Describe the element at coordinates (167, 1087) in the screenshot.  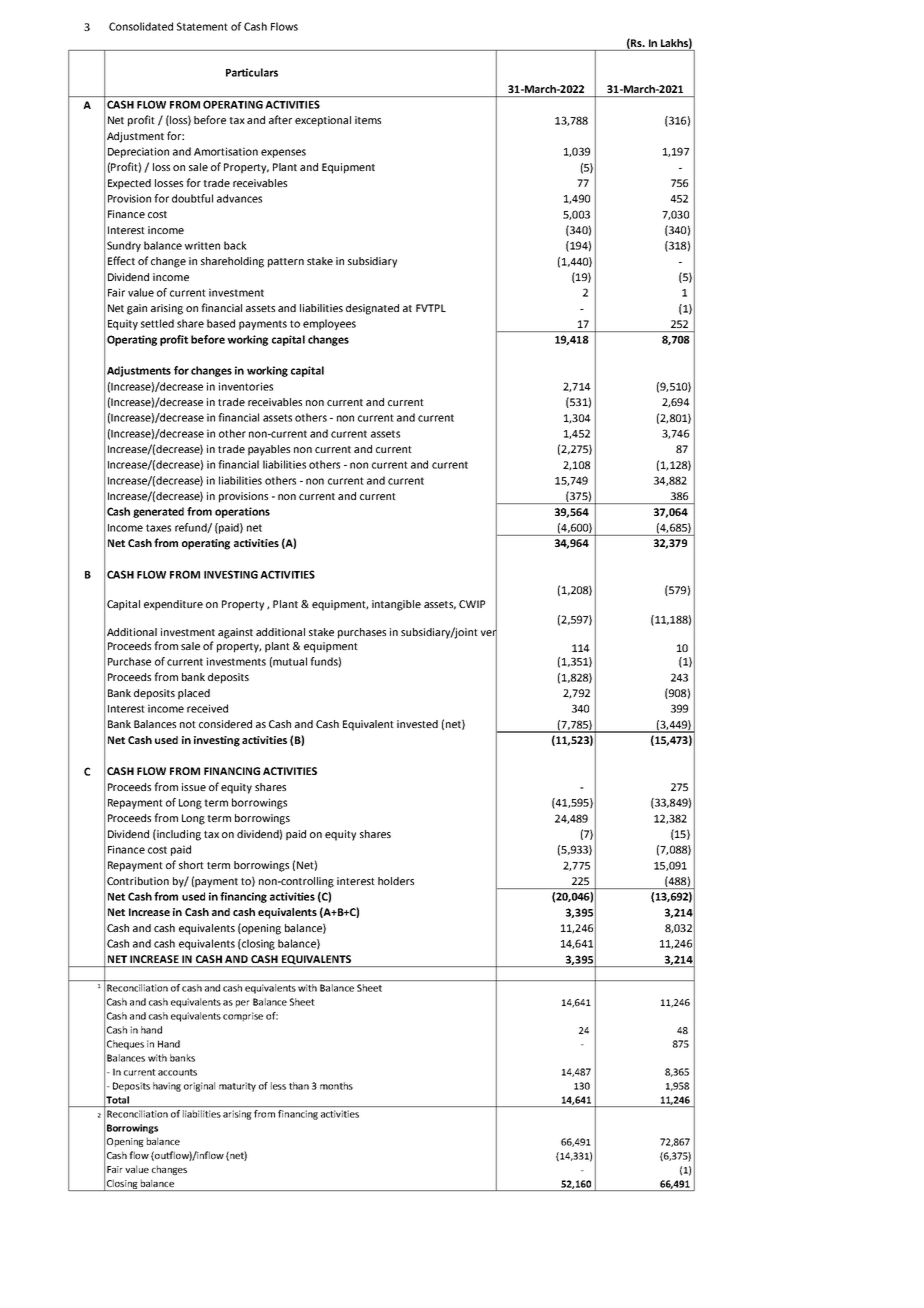
I see `having` at that location.
